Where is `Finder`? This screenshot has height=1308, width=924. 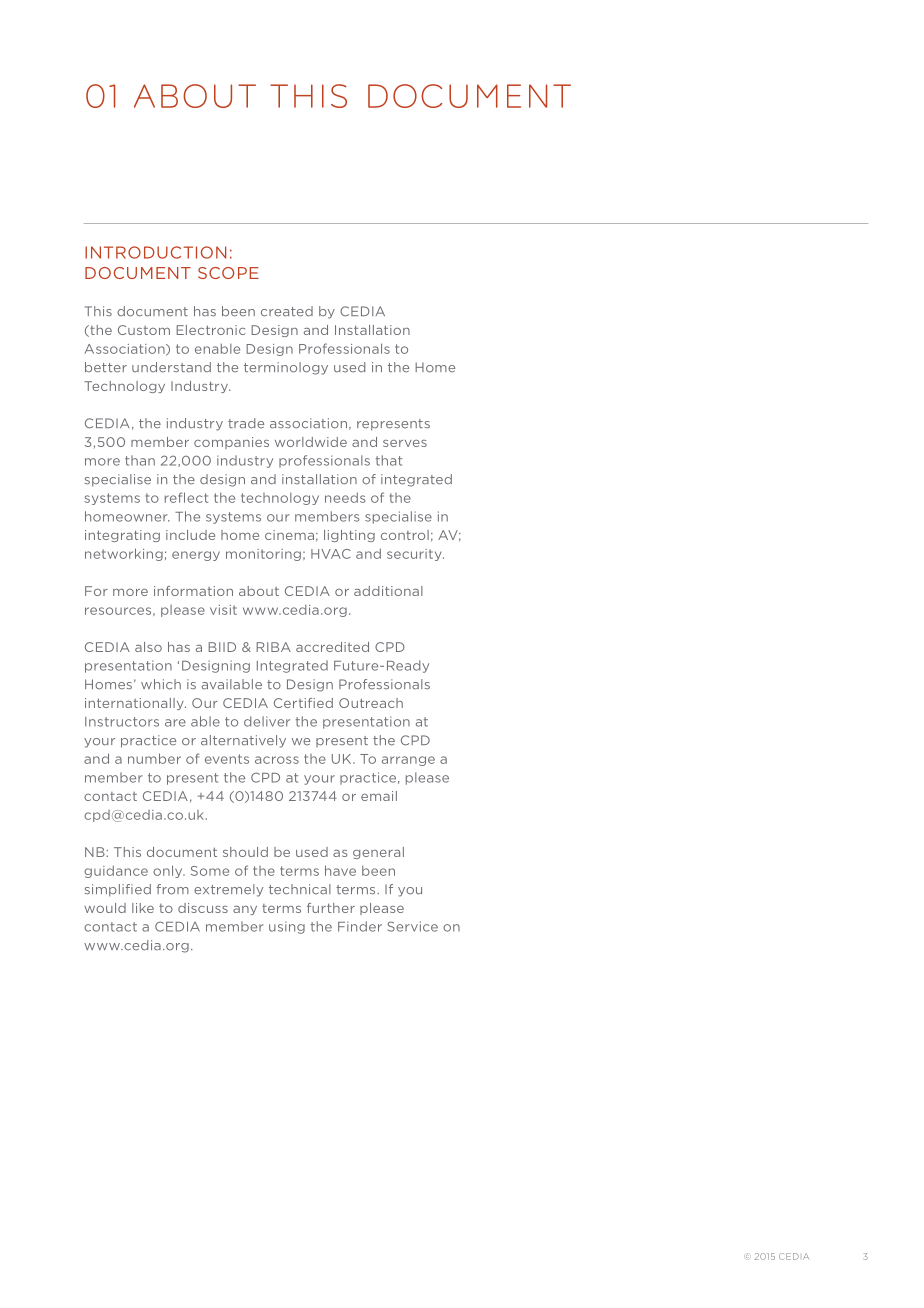
Finder is located at coordinates (360, 926).
